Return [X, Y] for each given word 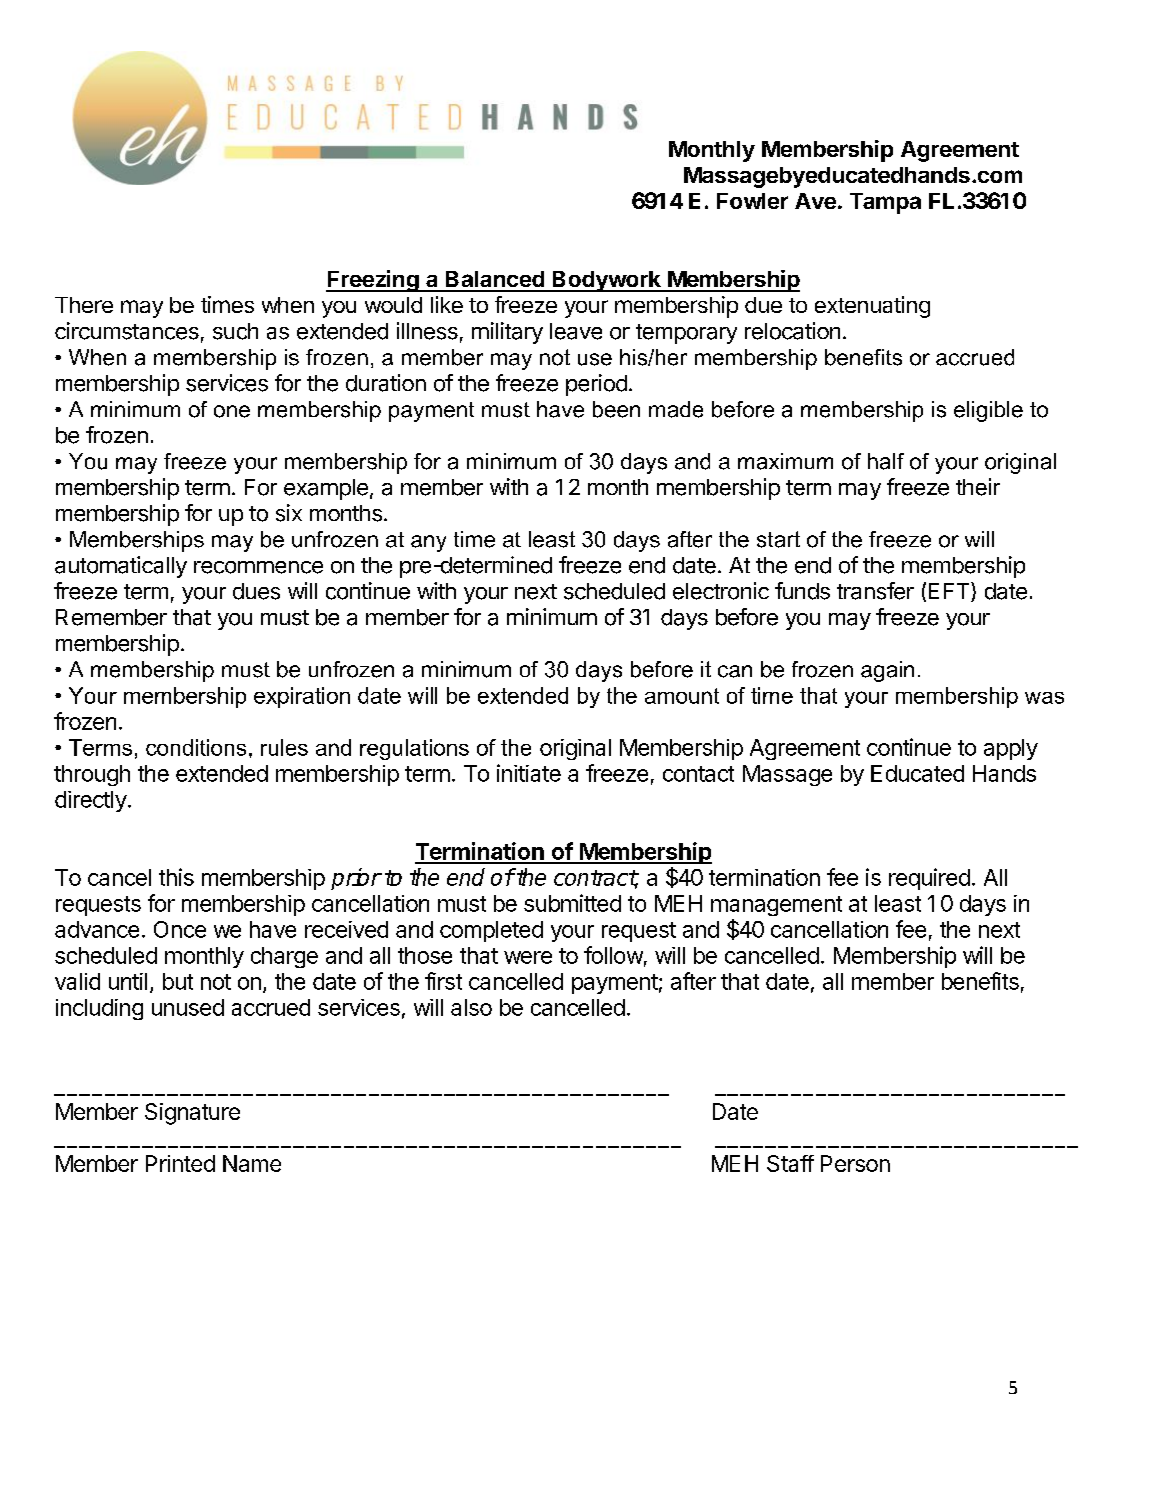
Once [180, 929]
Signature [192, 1114]
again [887, 671]
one [232, 411]
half [886, 461]
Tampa [885, 203]
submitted [572, 903]
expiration [302, 697]
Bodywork [607, 281]
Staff [790, 1163]
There [84, 305]
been [616, 409]
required [929, 879]
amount [682, 696]
